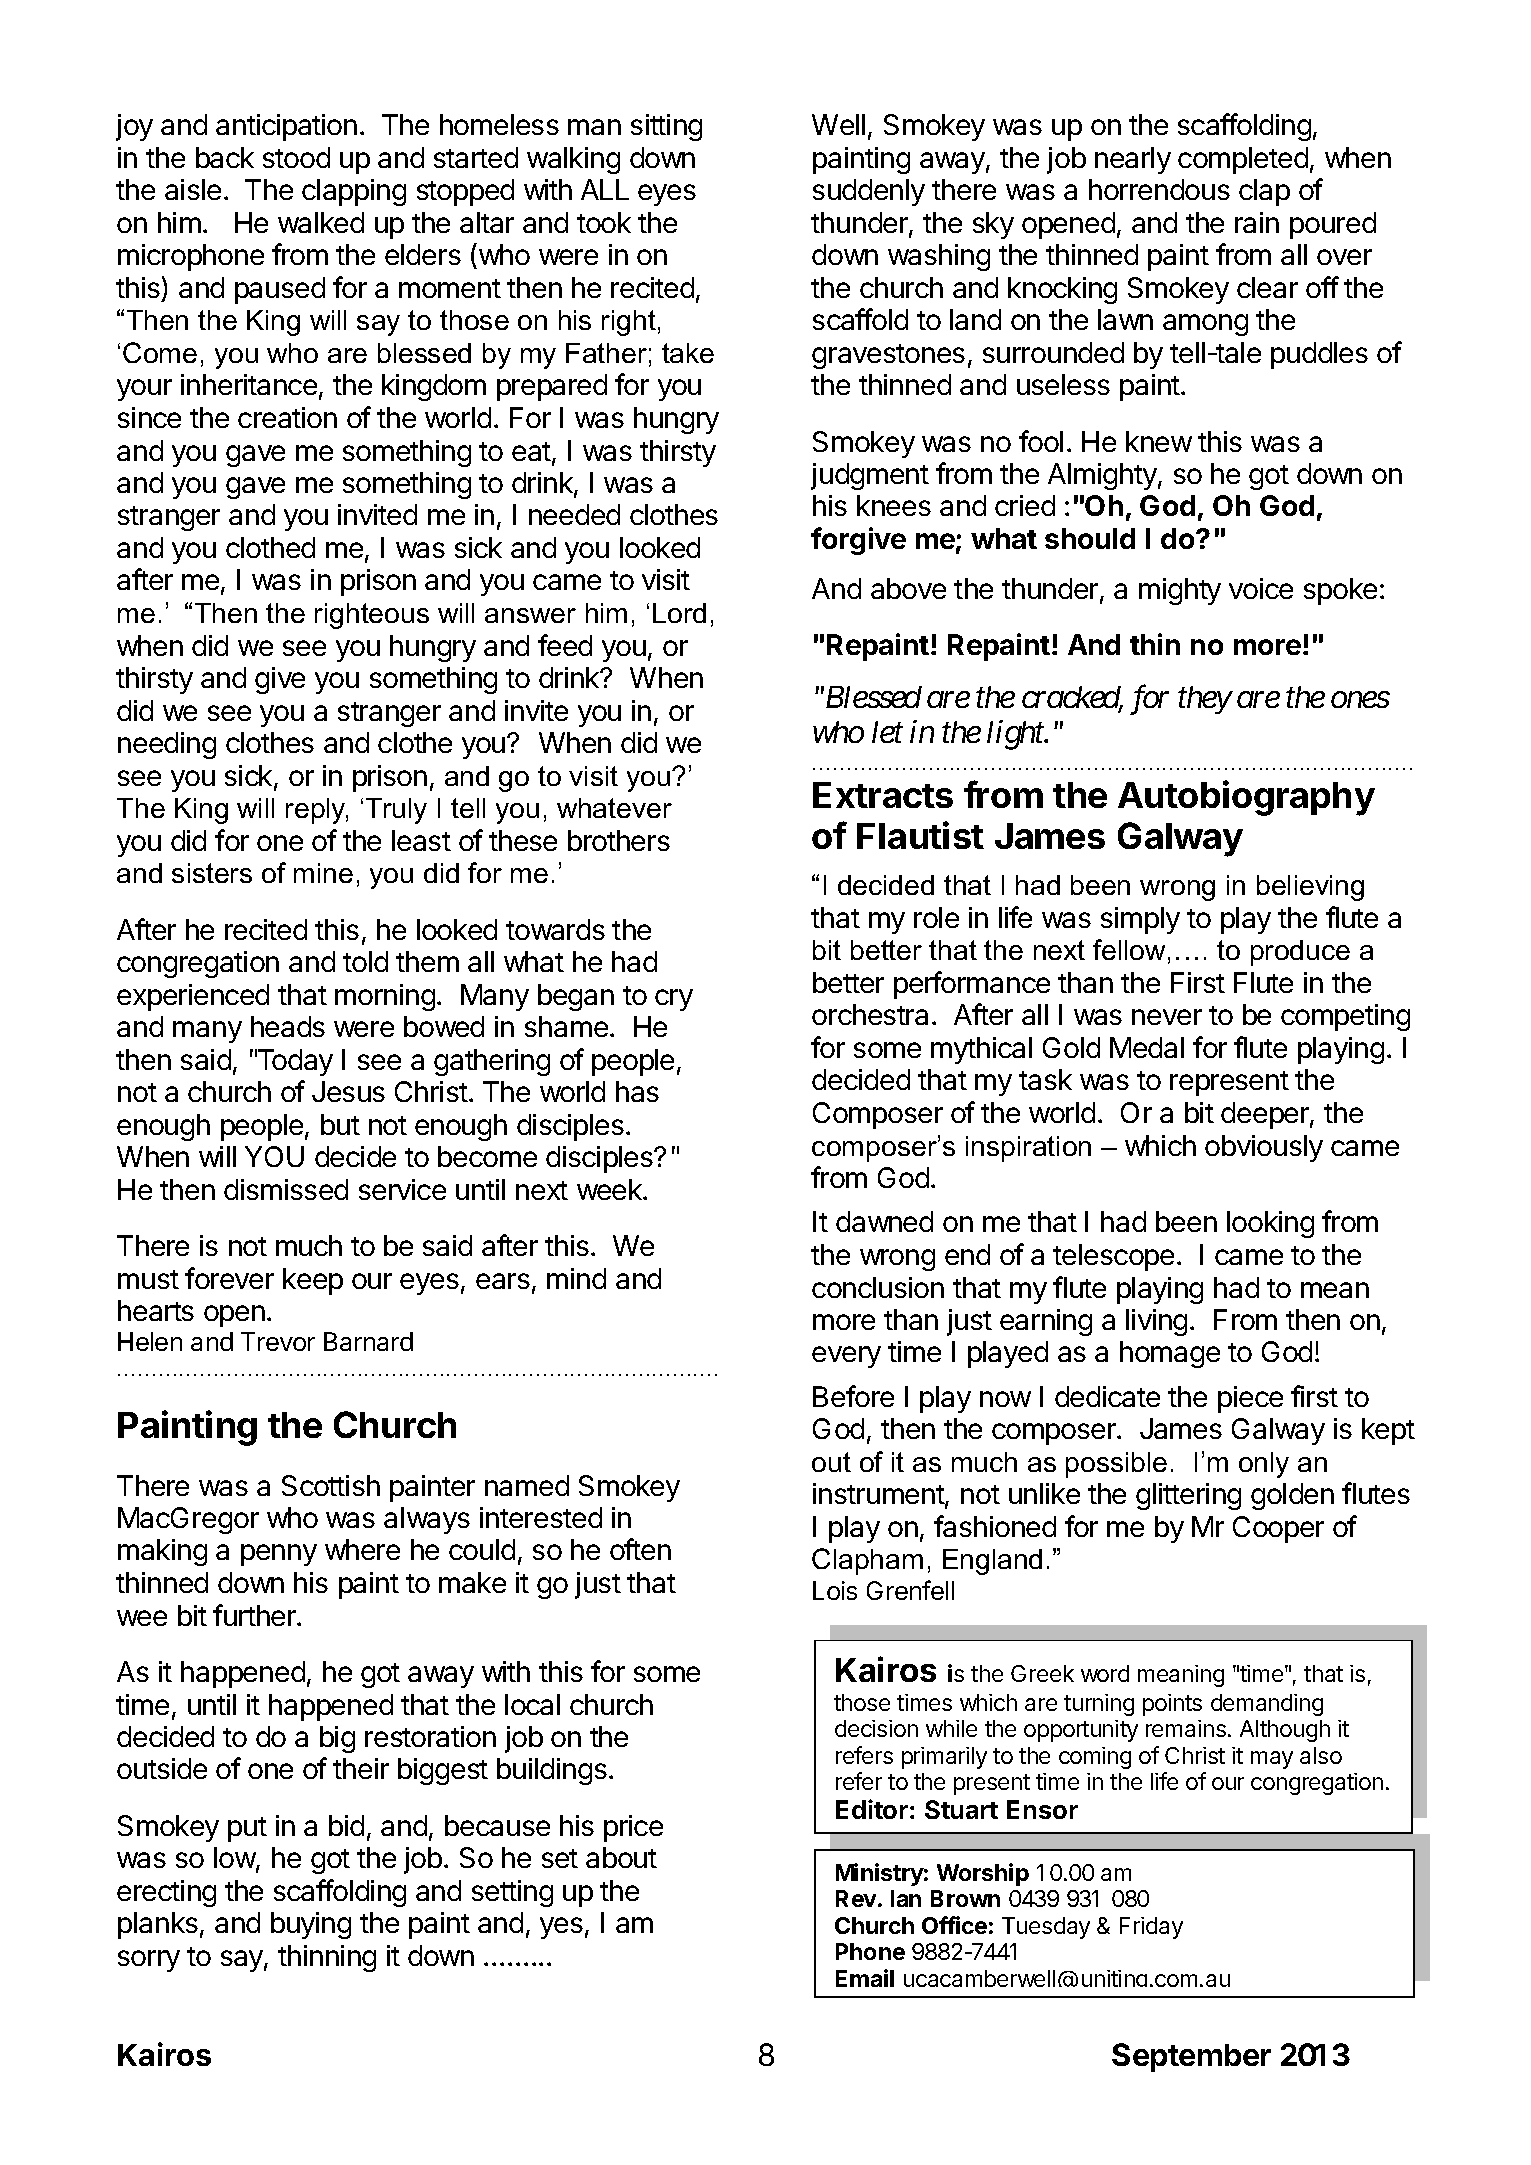  I want to click on stood, so click(296, 157).
